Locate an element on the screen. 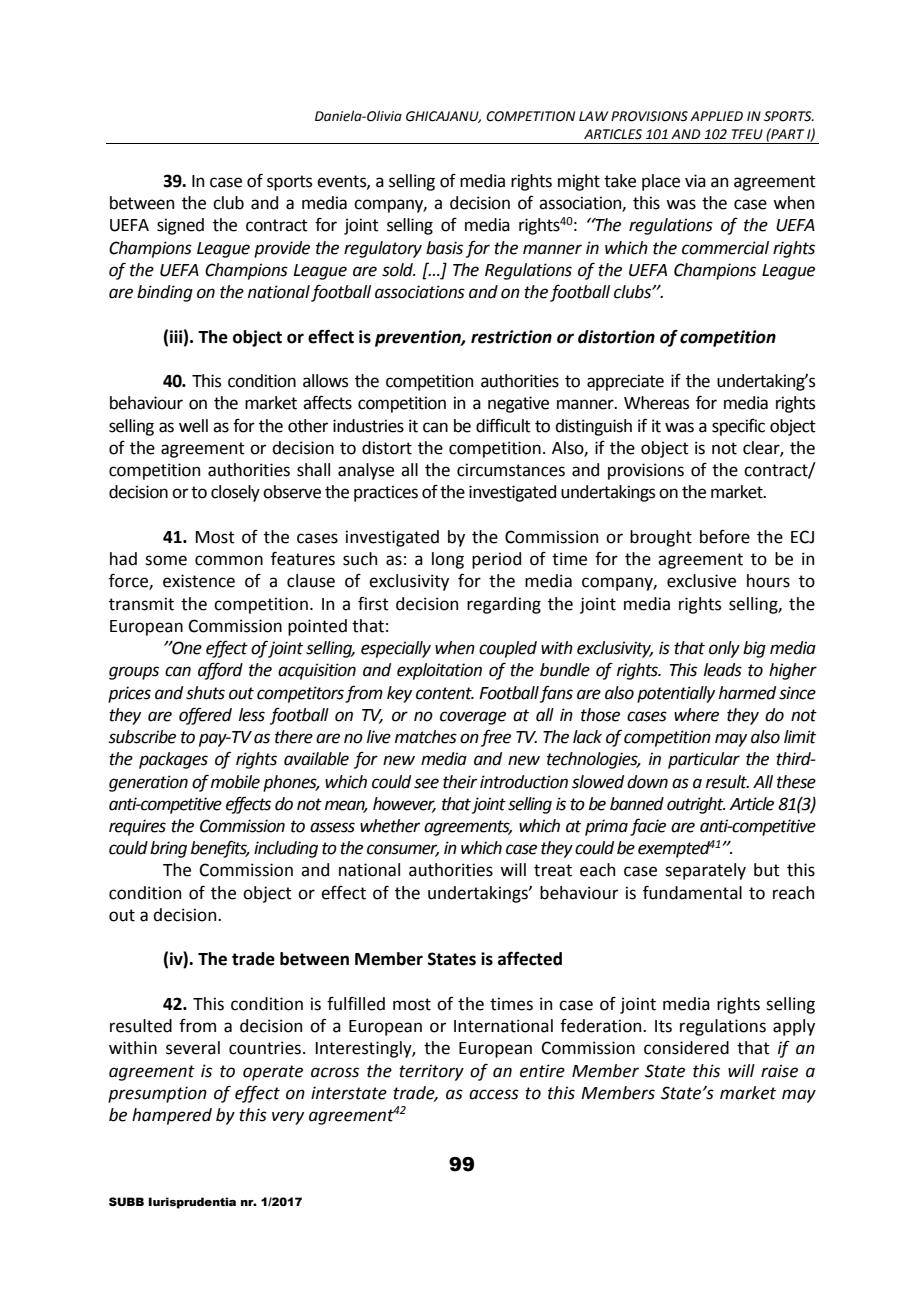  APPLIED is located at coordinates (716, 116).
